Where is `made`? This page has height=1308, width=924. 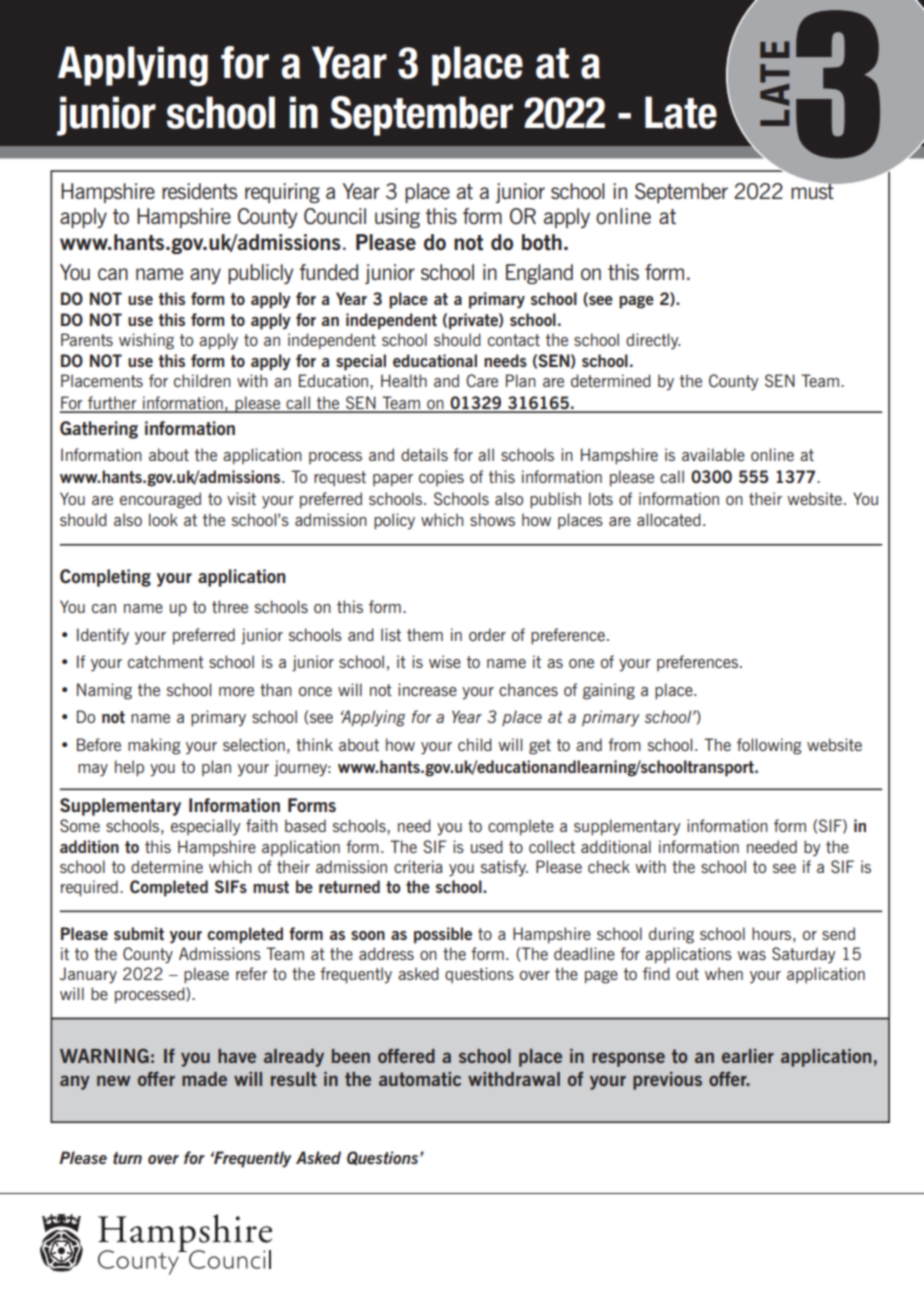
made is located at coordinates (204, 1079).
